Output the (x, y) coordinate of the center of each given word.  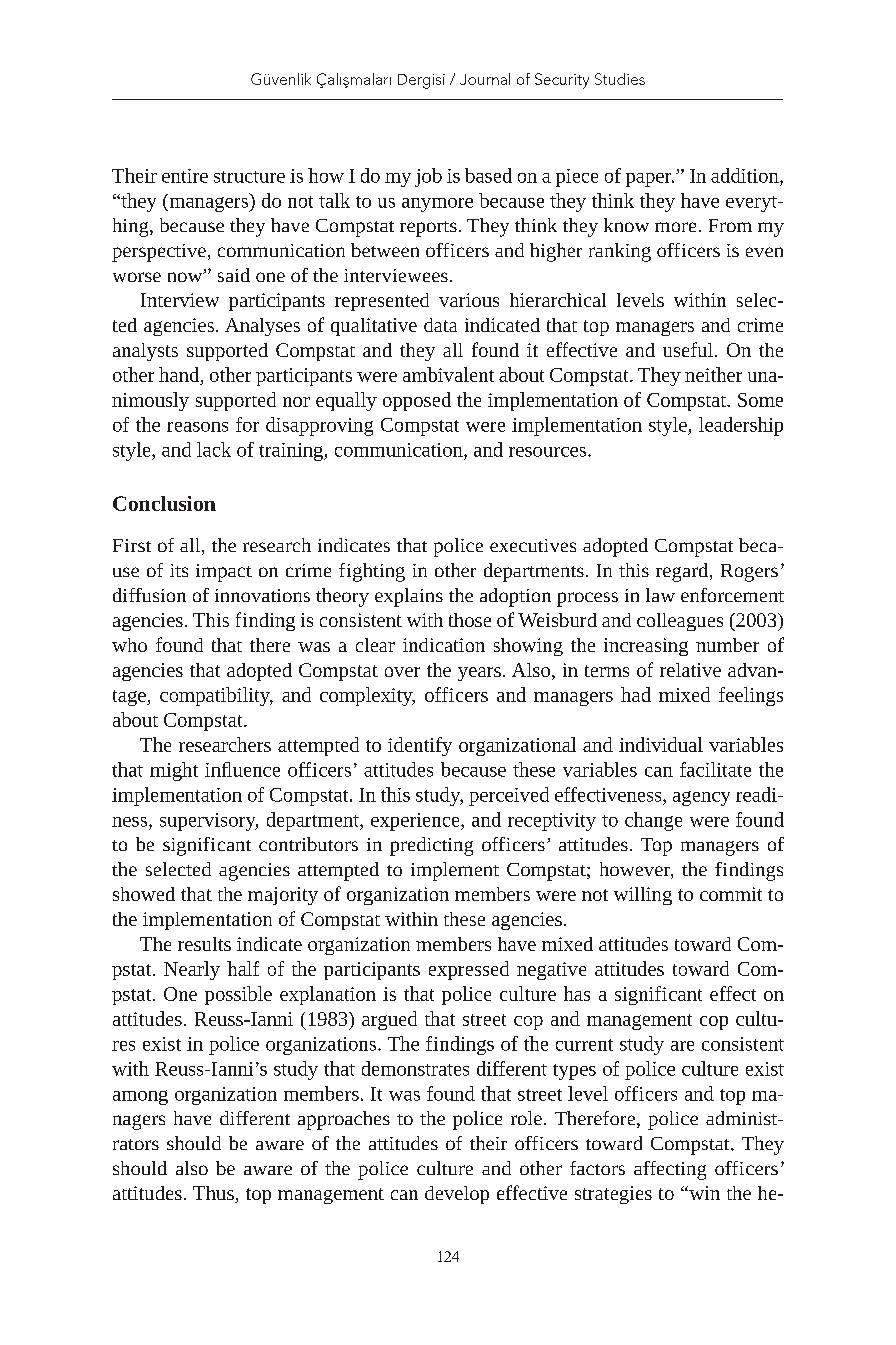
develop (457, 1195)
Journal (485, 79)
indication (444, 645)
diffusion (149, 595)
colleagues (680, 622)
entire (185, 176)
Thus (214, 1194)
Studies (620, 79)
